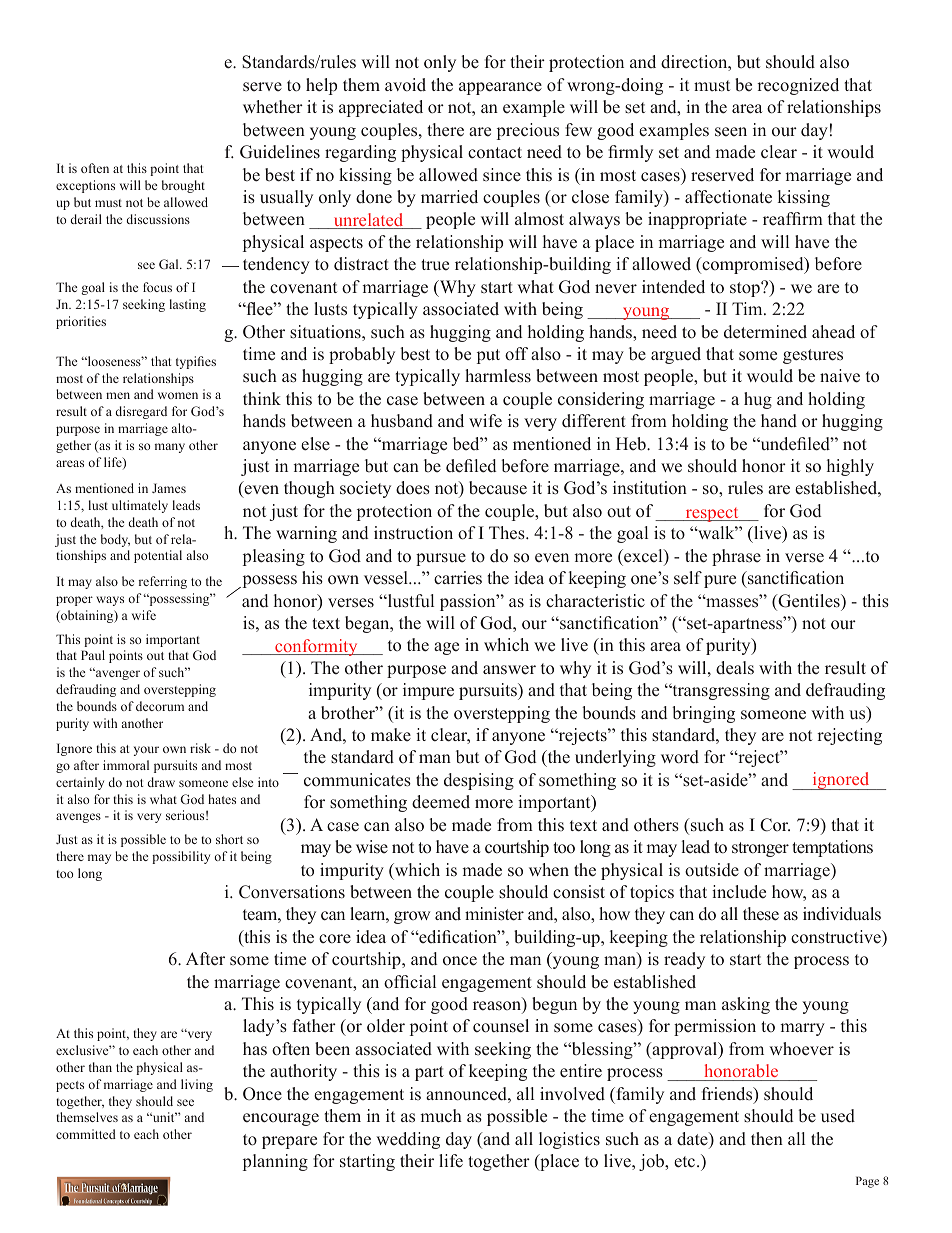 The width and height of the page is (952, 1233). What do you see at coordinates (183, 186) in the page?
I see `brought` at bounding box center [183, 186].
